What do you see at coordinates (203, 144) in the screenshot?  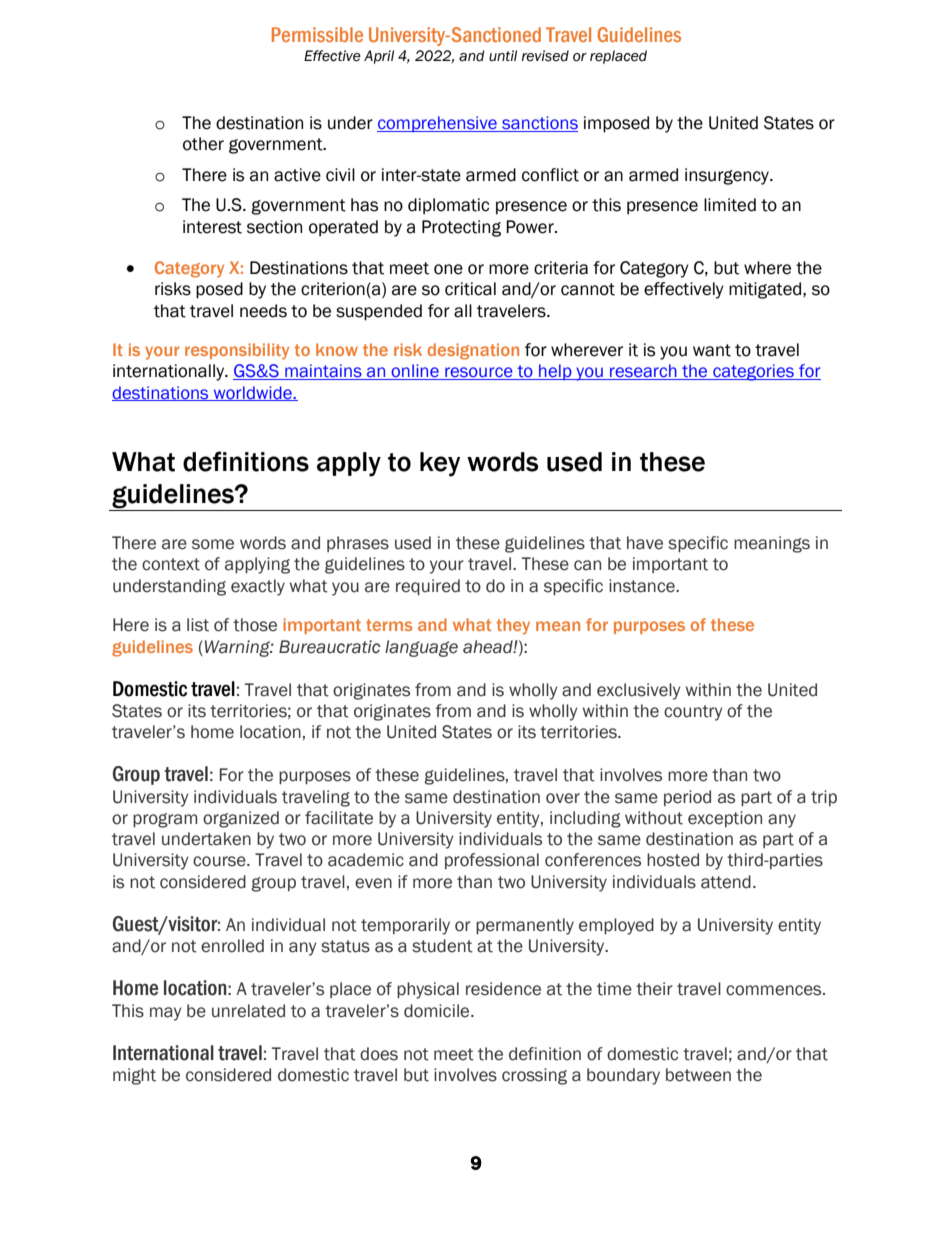 I see `other` at bounding box center [203, 144].
